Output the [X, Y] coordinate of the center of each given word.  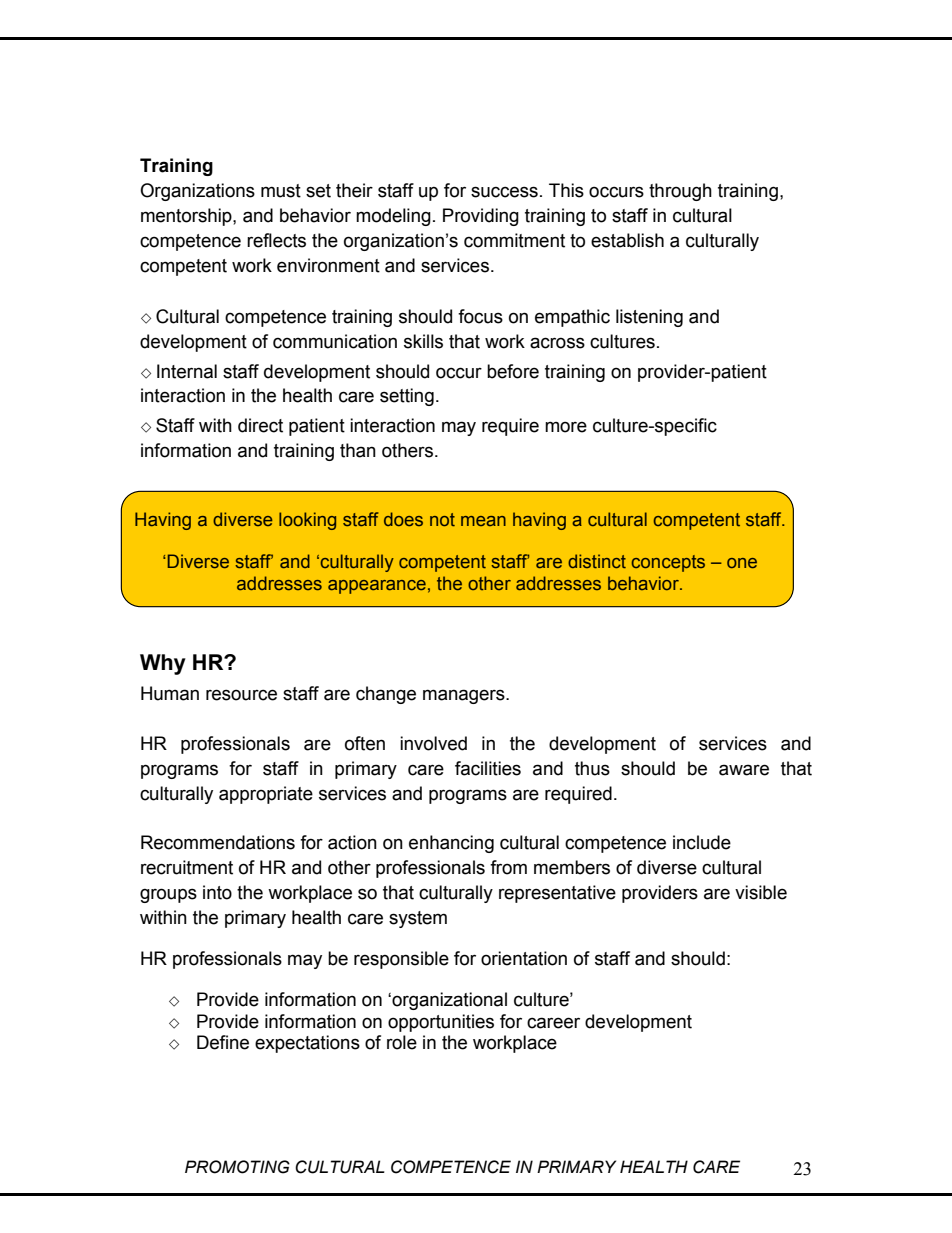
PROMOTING [237, 1167]
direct [260, 425]
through [680, 192]
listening [649, 318]
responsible [401, 960]
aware [744, 770]
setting [407, 397]
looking [307, 521]
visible [761, 892]
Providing [481, 217]
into [217, 892]
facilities [488, 768]
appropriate [266, 795]
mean [483, 521]
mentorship [187, 217]
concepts [668, 563]
